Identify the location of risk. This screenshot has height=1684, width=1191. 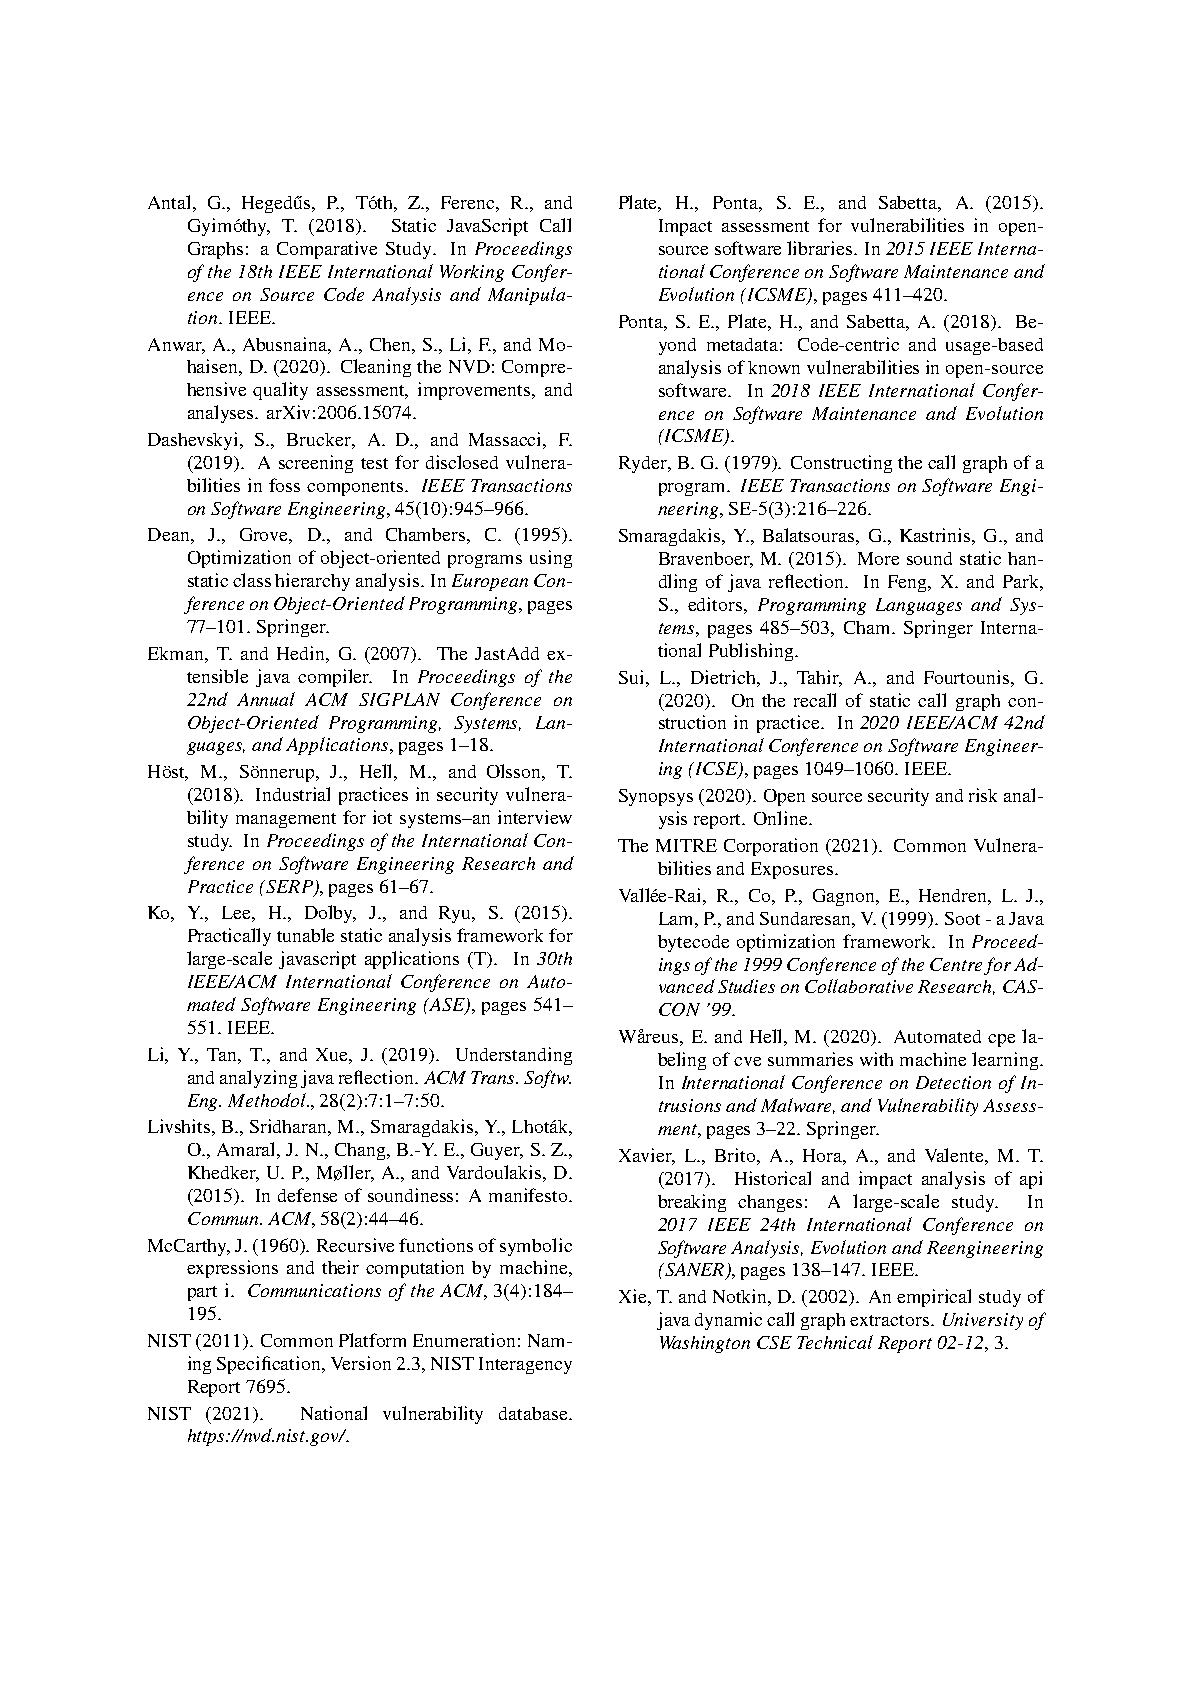
(983, 795).
